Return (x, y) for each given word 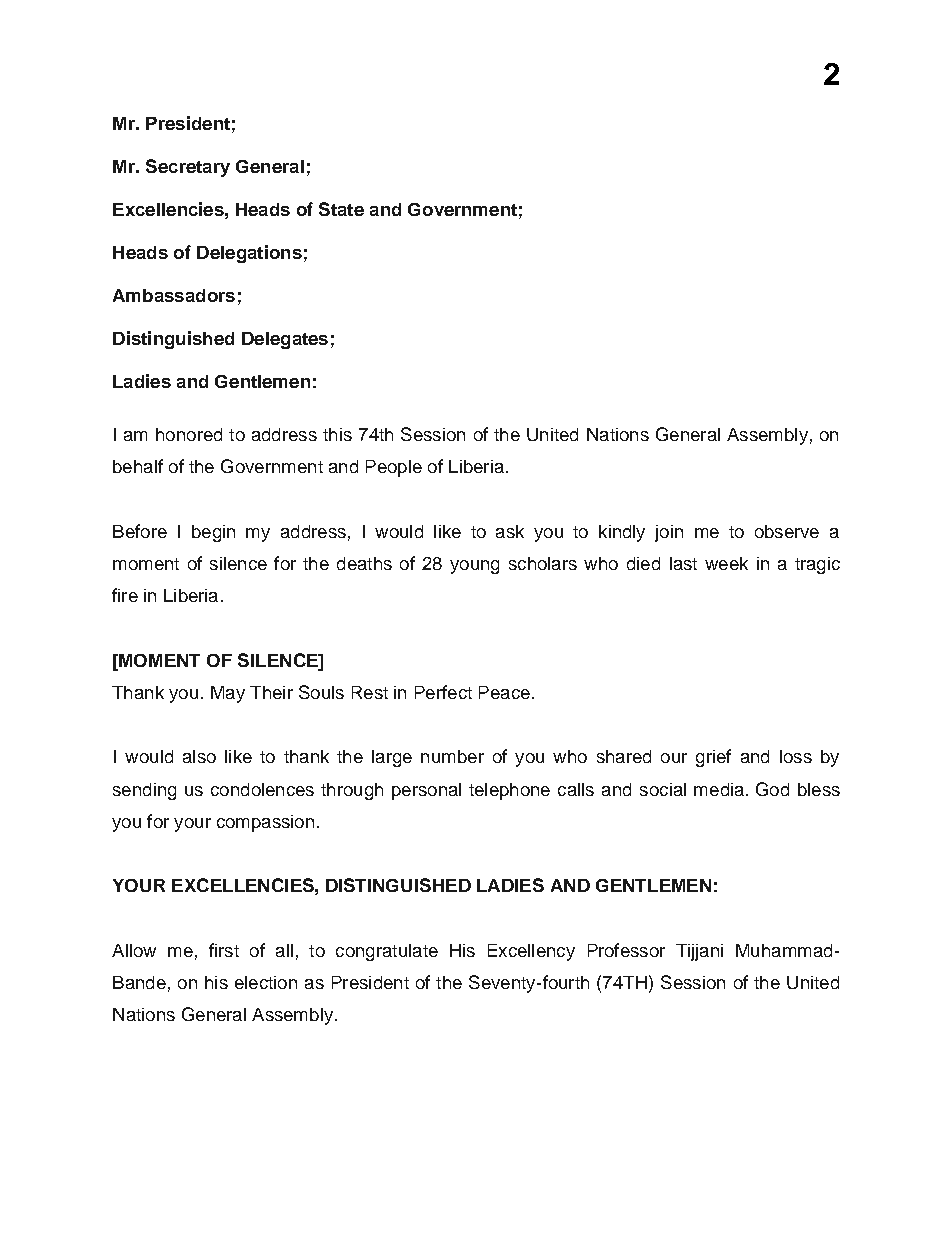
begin (213, 533)
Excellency (531, 952)
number (452, 756)
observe (787, 531)
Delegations (249, 254)
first (224, 950)
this (337, 434)
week (726, 563)
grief (713, 758)
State (341, 209)
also (199, 756)
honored (189, 434)
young (474, 567)
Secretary (188, 168)
